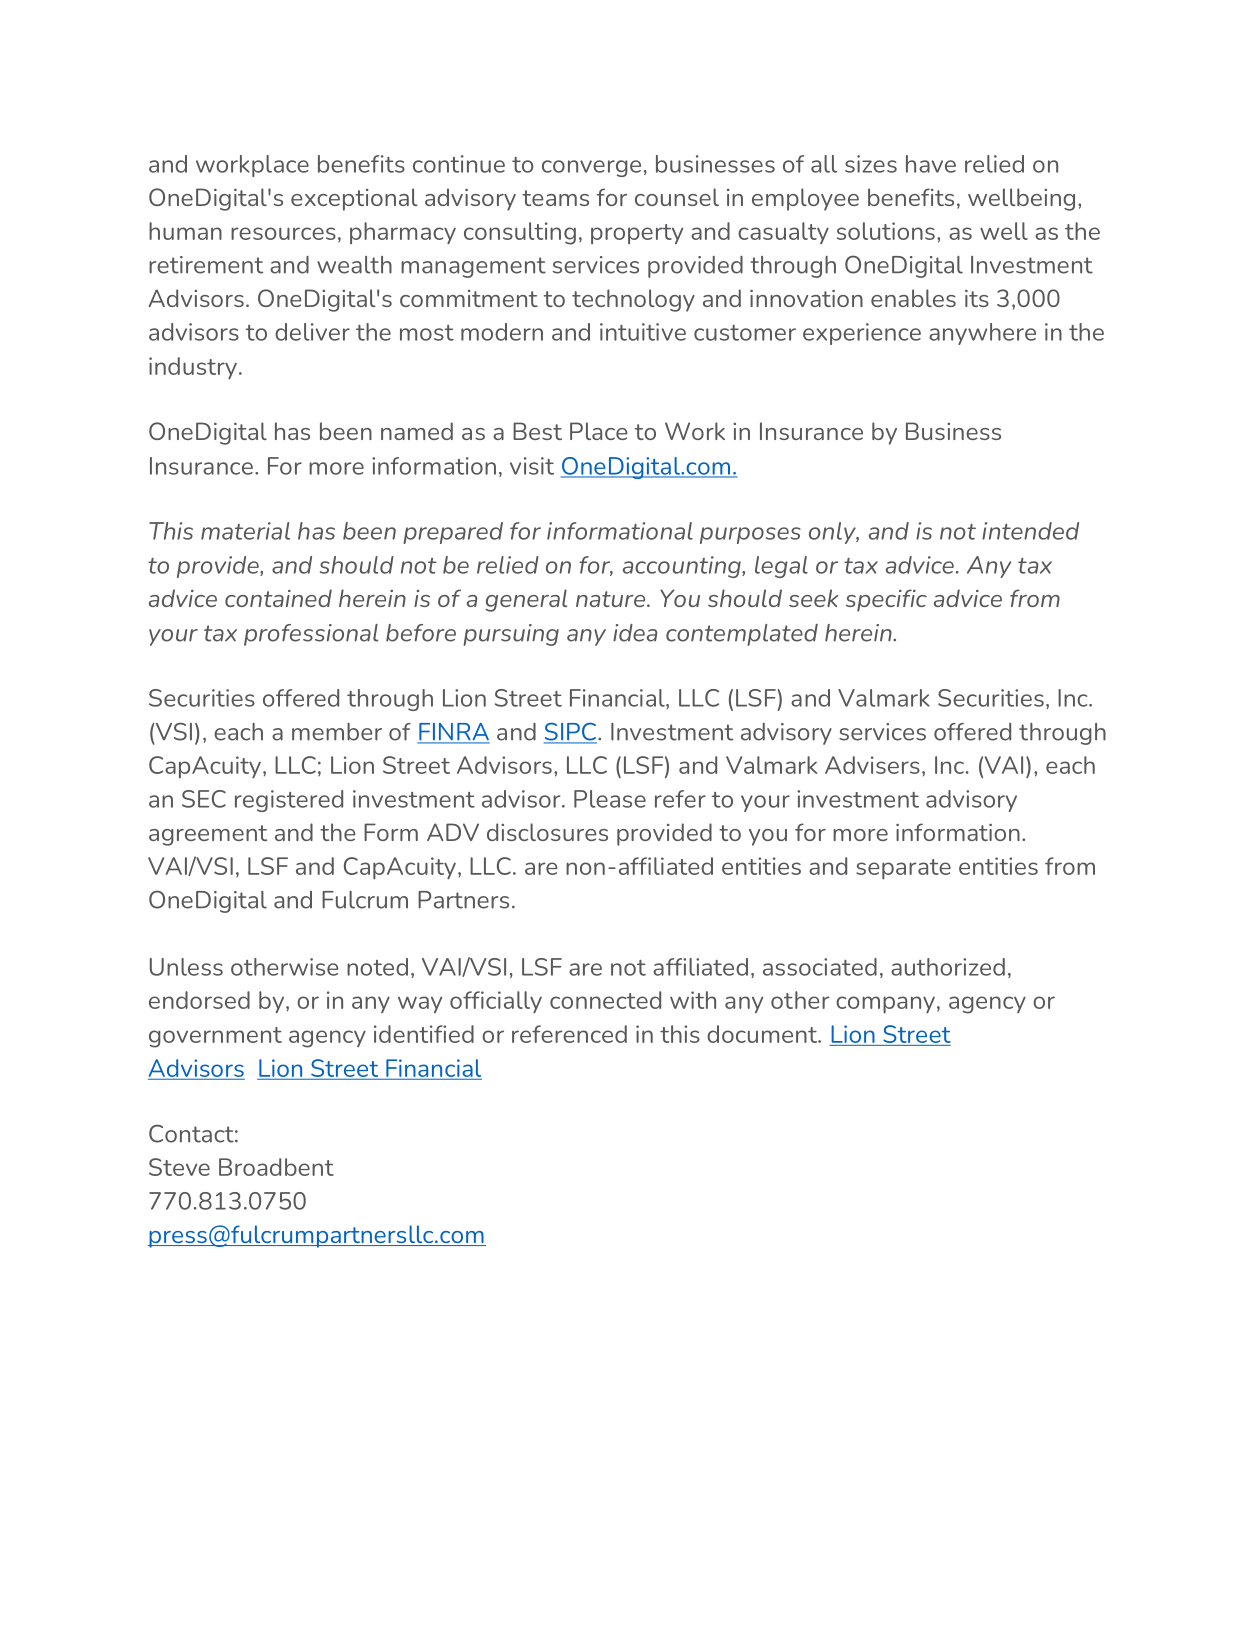 This image has width=1256, height=1626. What do you see at coordinates (311, 635) in the image?
I see `professional` at bounding box center [311, 635].
